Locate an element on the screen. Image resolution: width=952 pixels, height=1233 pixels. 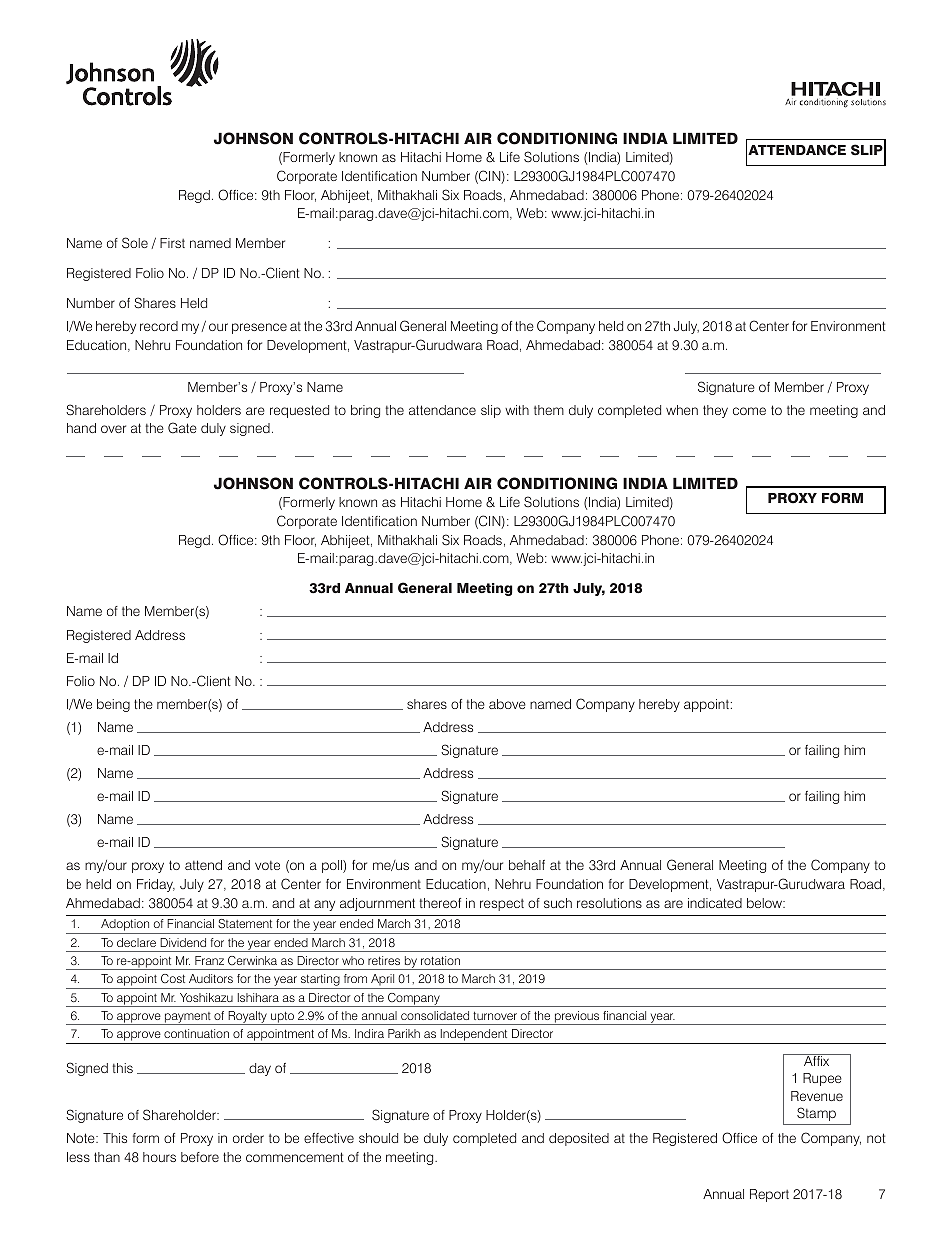
above is located at coordinates (507, 704).
